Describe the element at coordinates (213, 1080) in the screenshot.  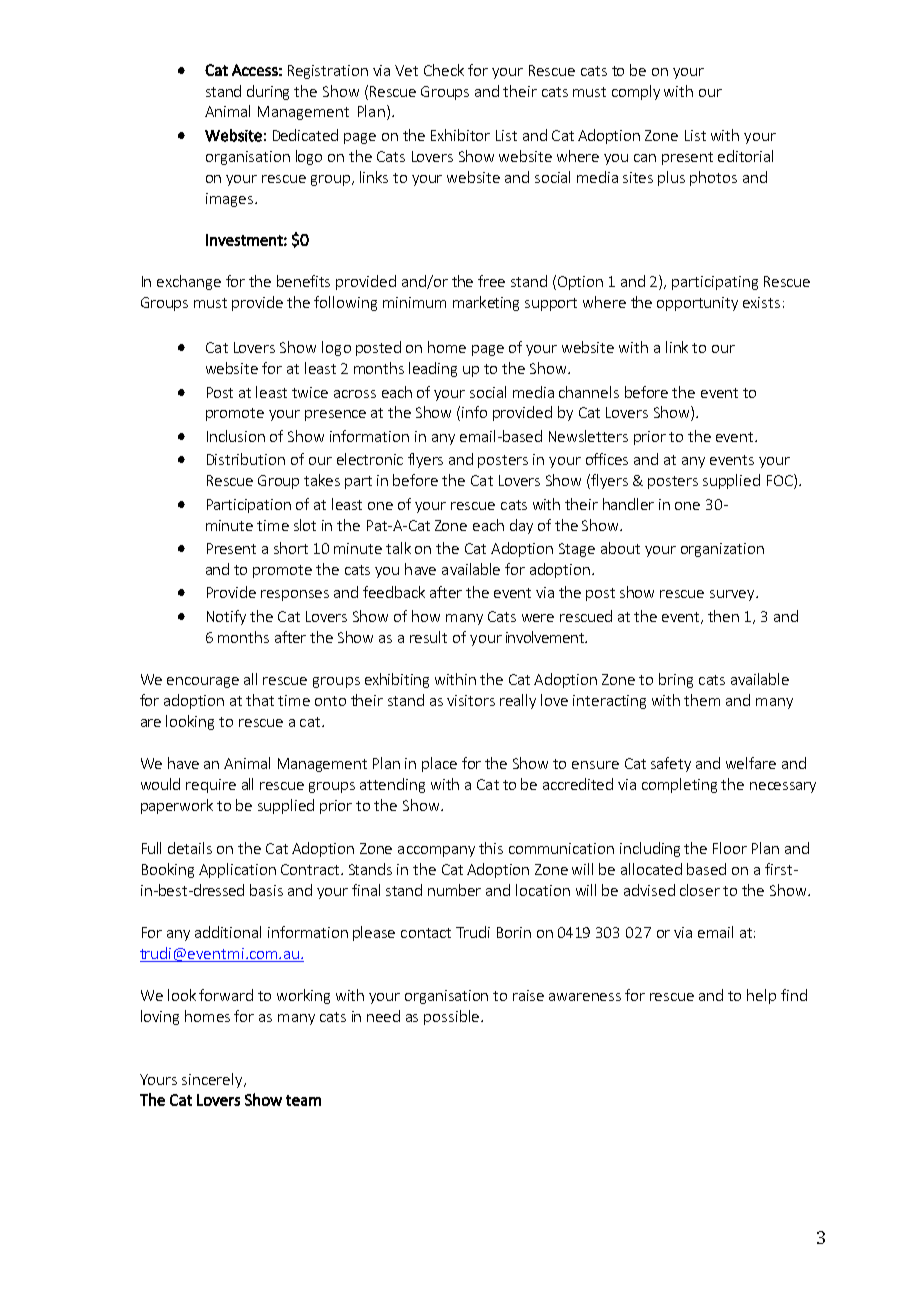
I see `sincerely` at that location.
